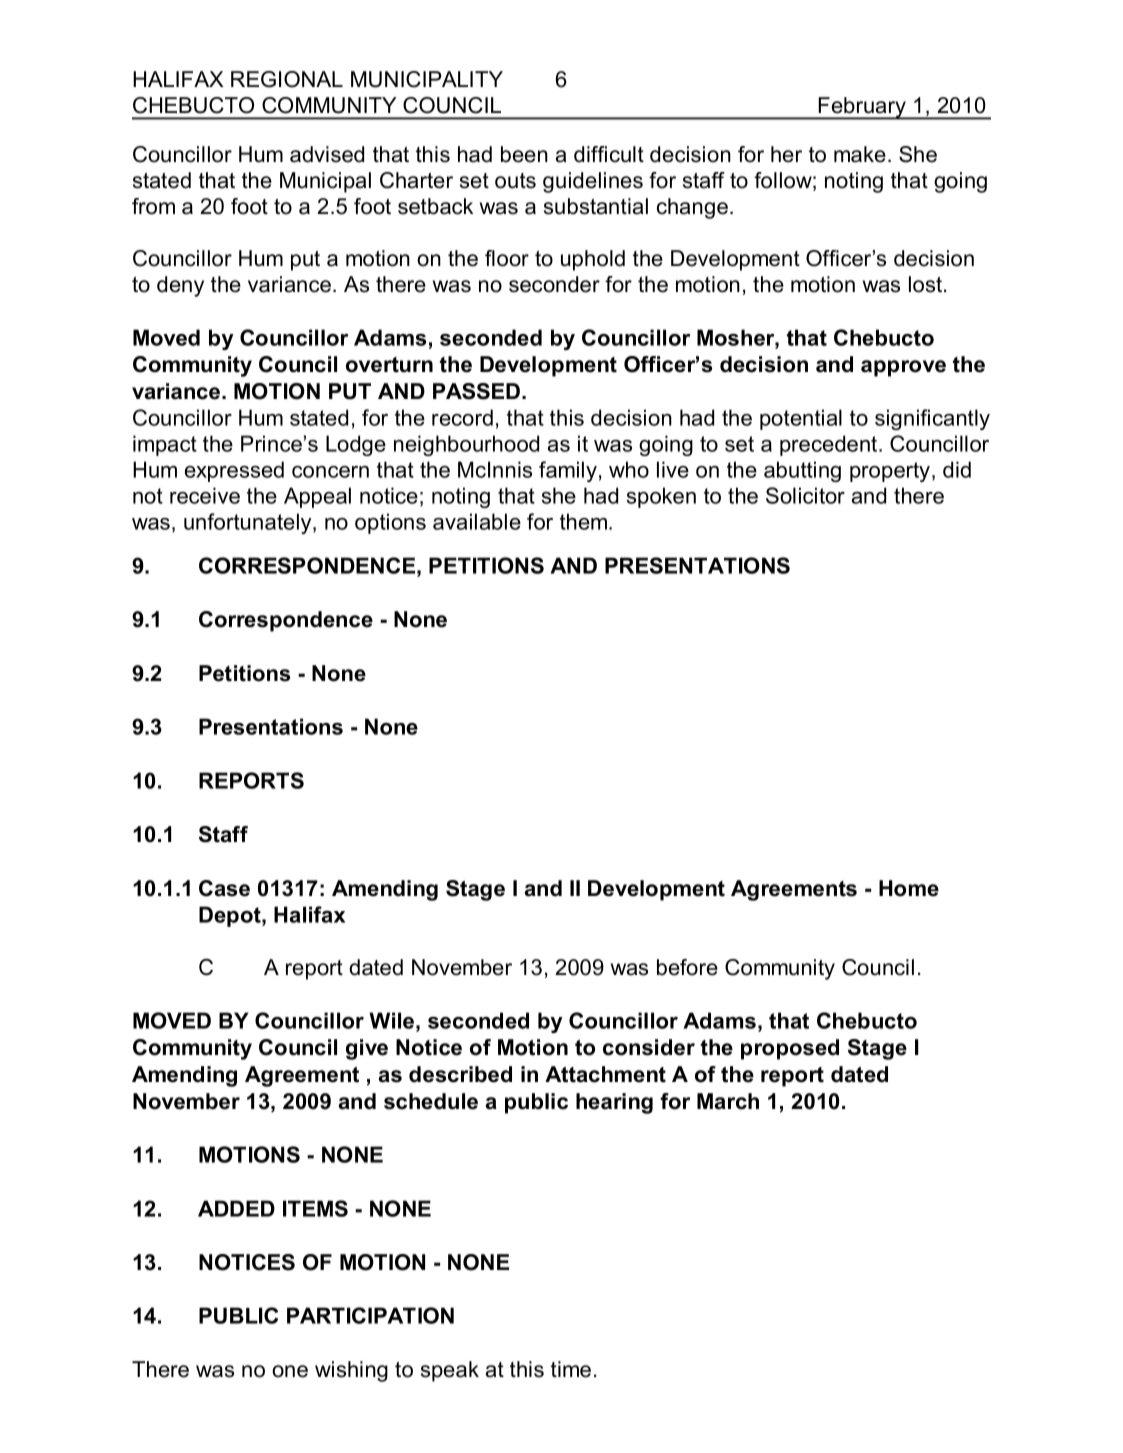  I want to click on receive, so click(205, 495).
